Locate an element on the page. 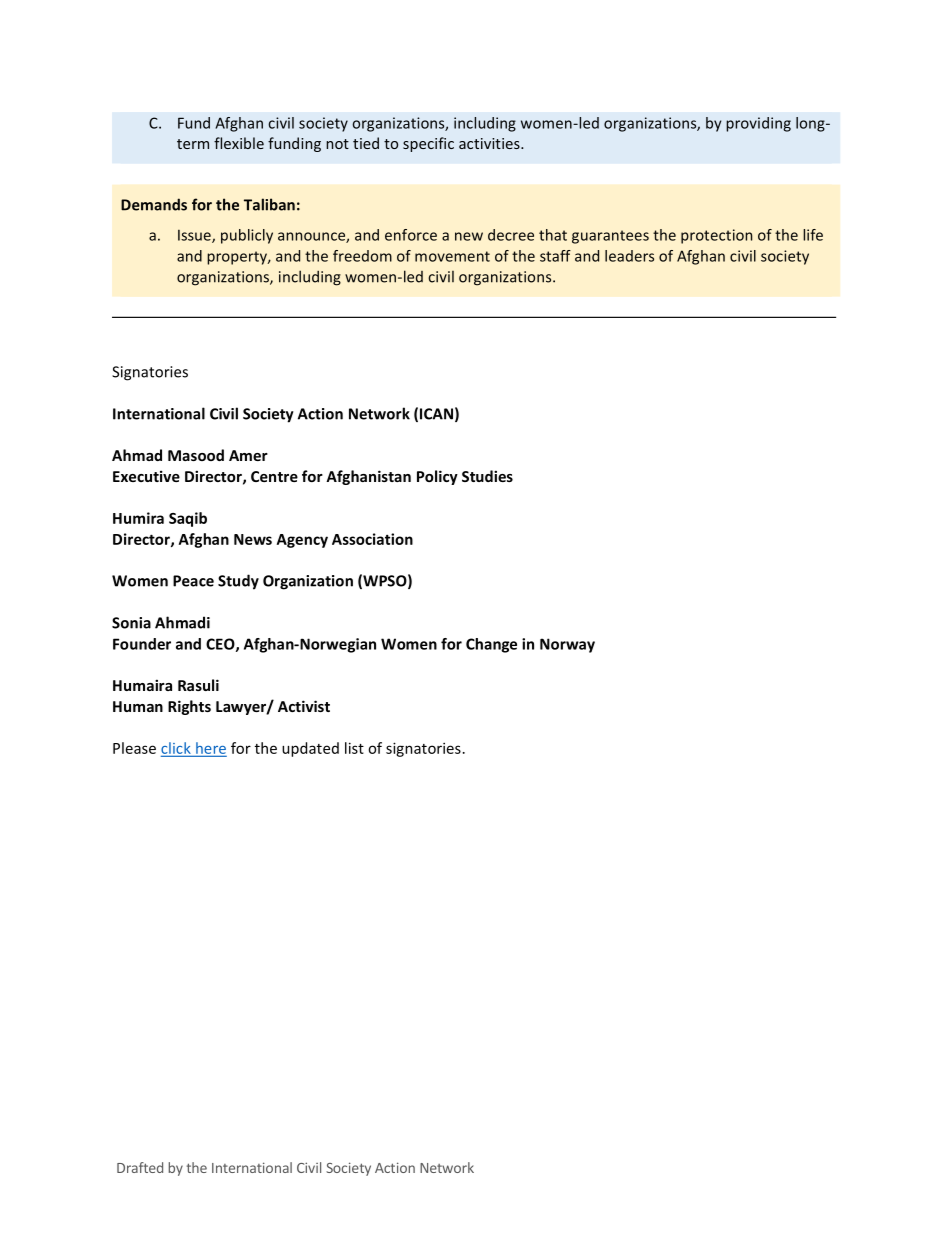  list is located at coordinates (354, 748).
